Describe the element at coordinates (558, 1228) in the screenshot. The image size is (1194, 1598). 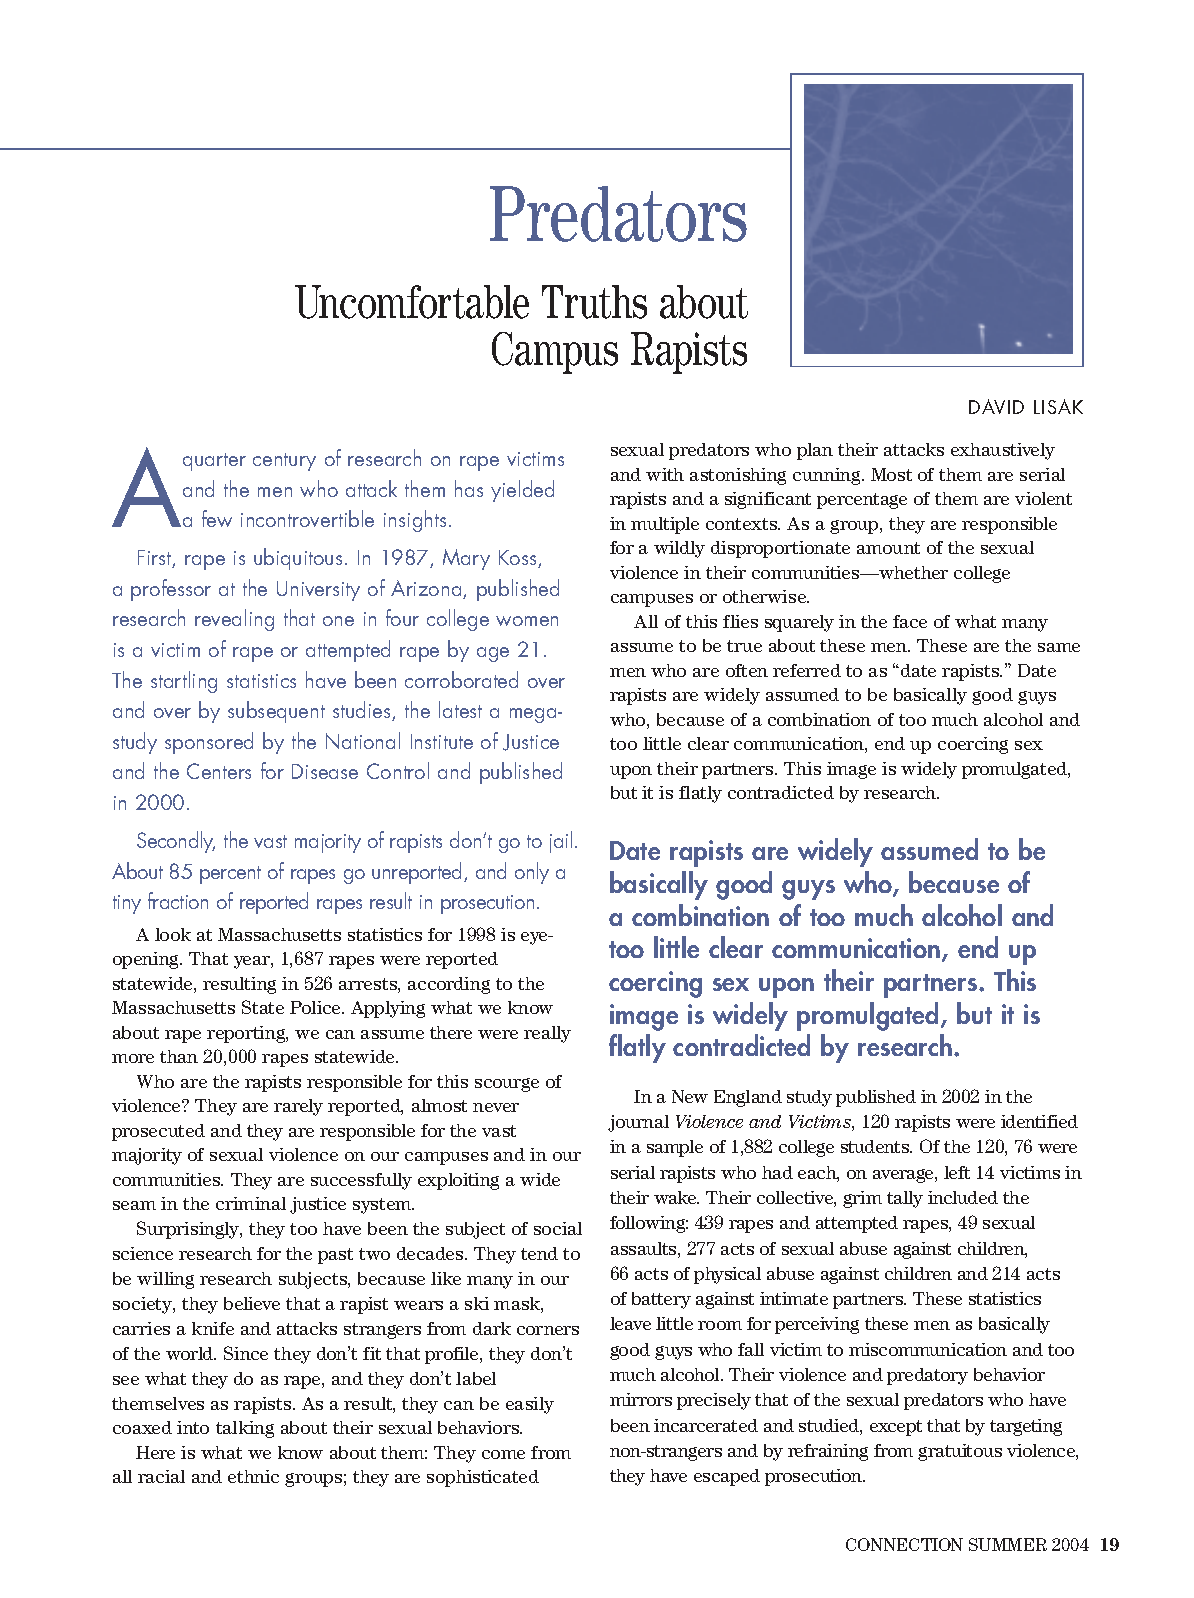
I see `social` at that location.
